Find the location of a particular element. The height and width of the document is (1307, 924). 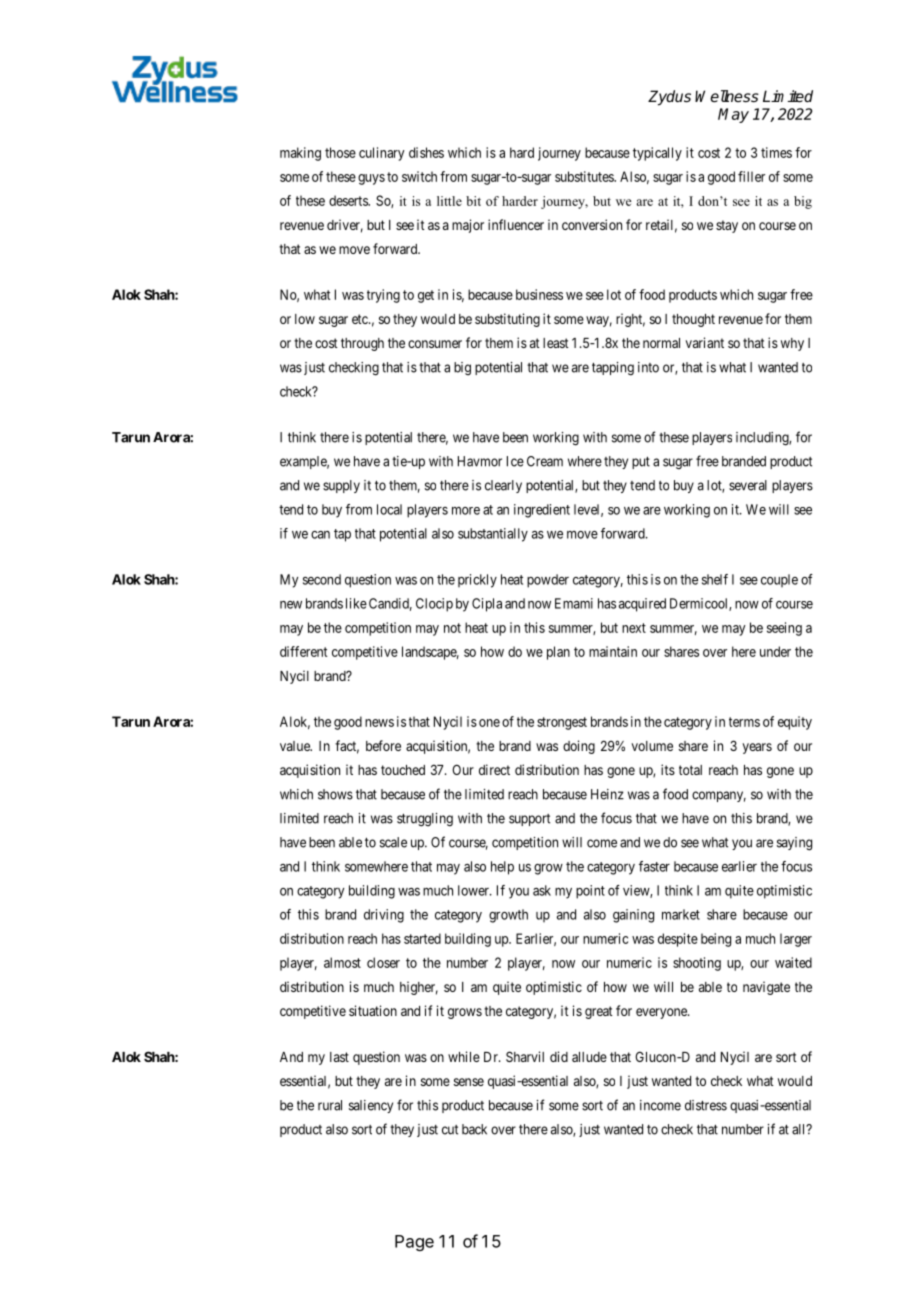

deserts is located at coordinates (349, 200).
